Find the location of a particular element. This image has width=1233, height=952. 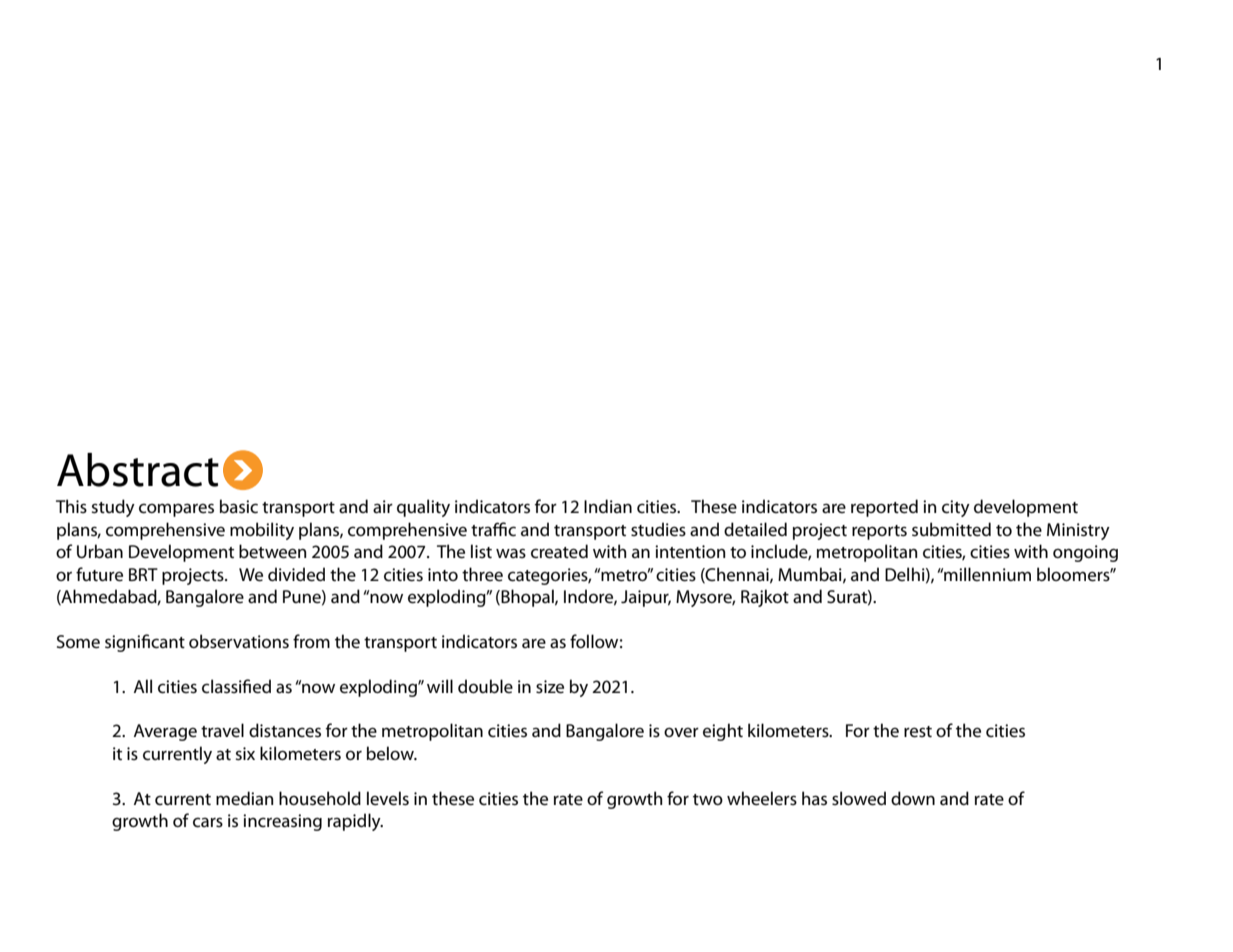

cars is located at coordinates (208, 822).
